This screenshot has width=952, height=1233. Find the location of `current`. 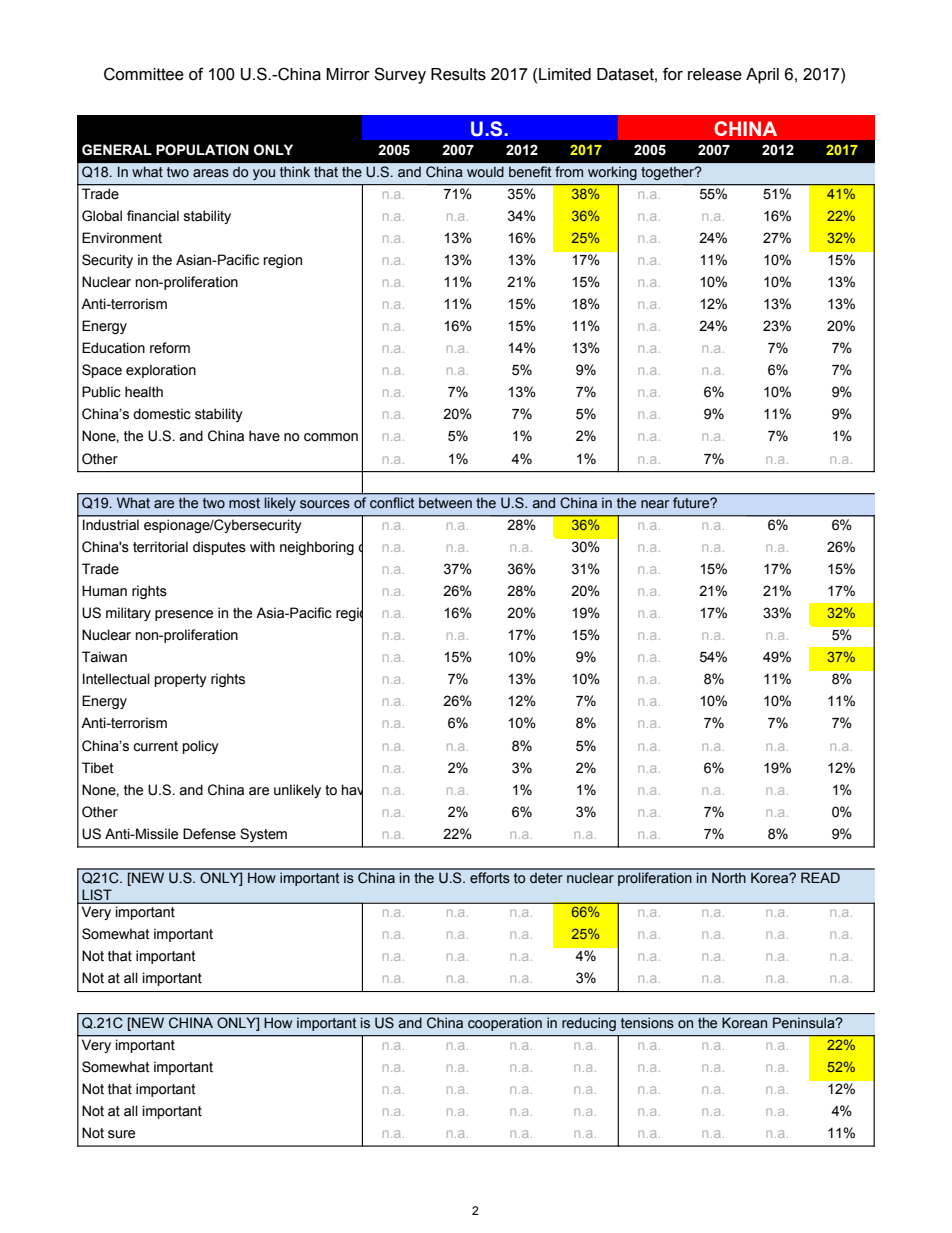

current is located at coordinates (155, 746).
